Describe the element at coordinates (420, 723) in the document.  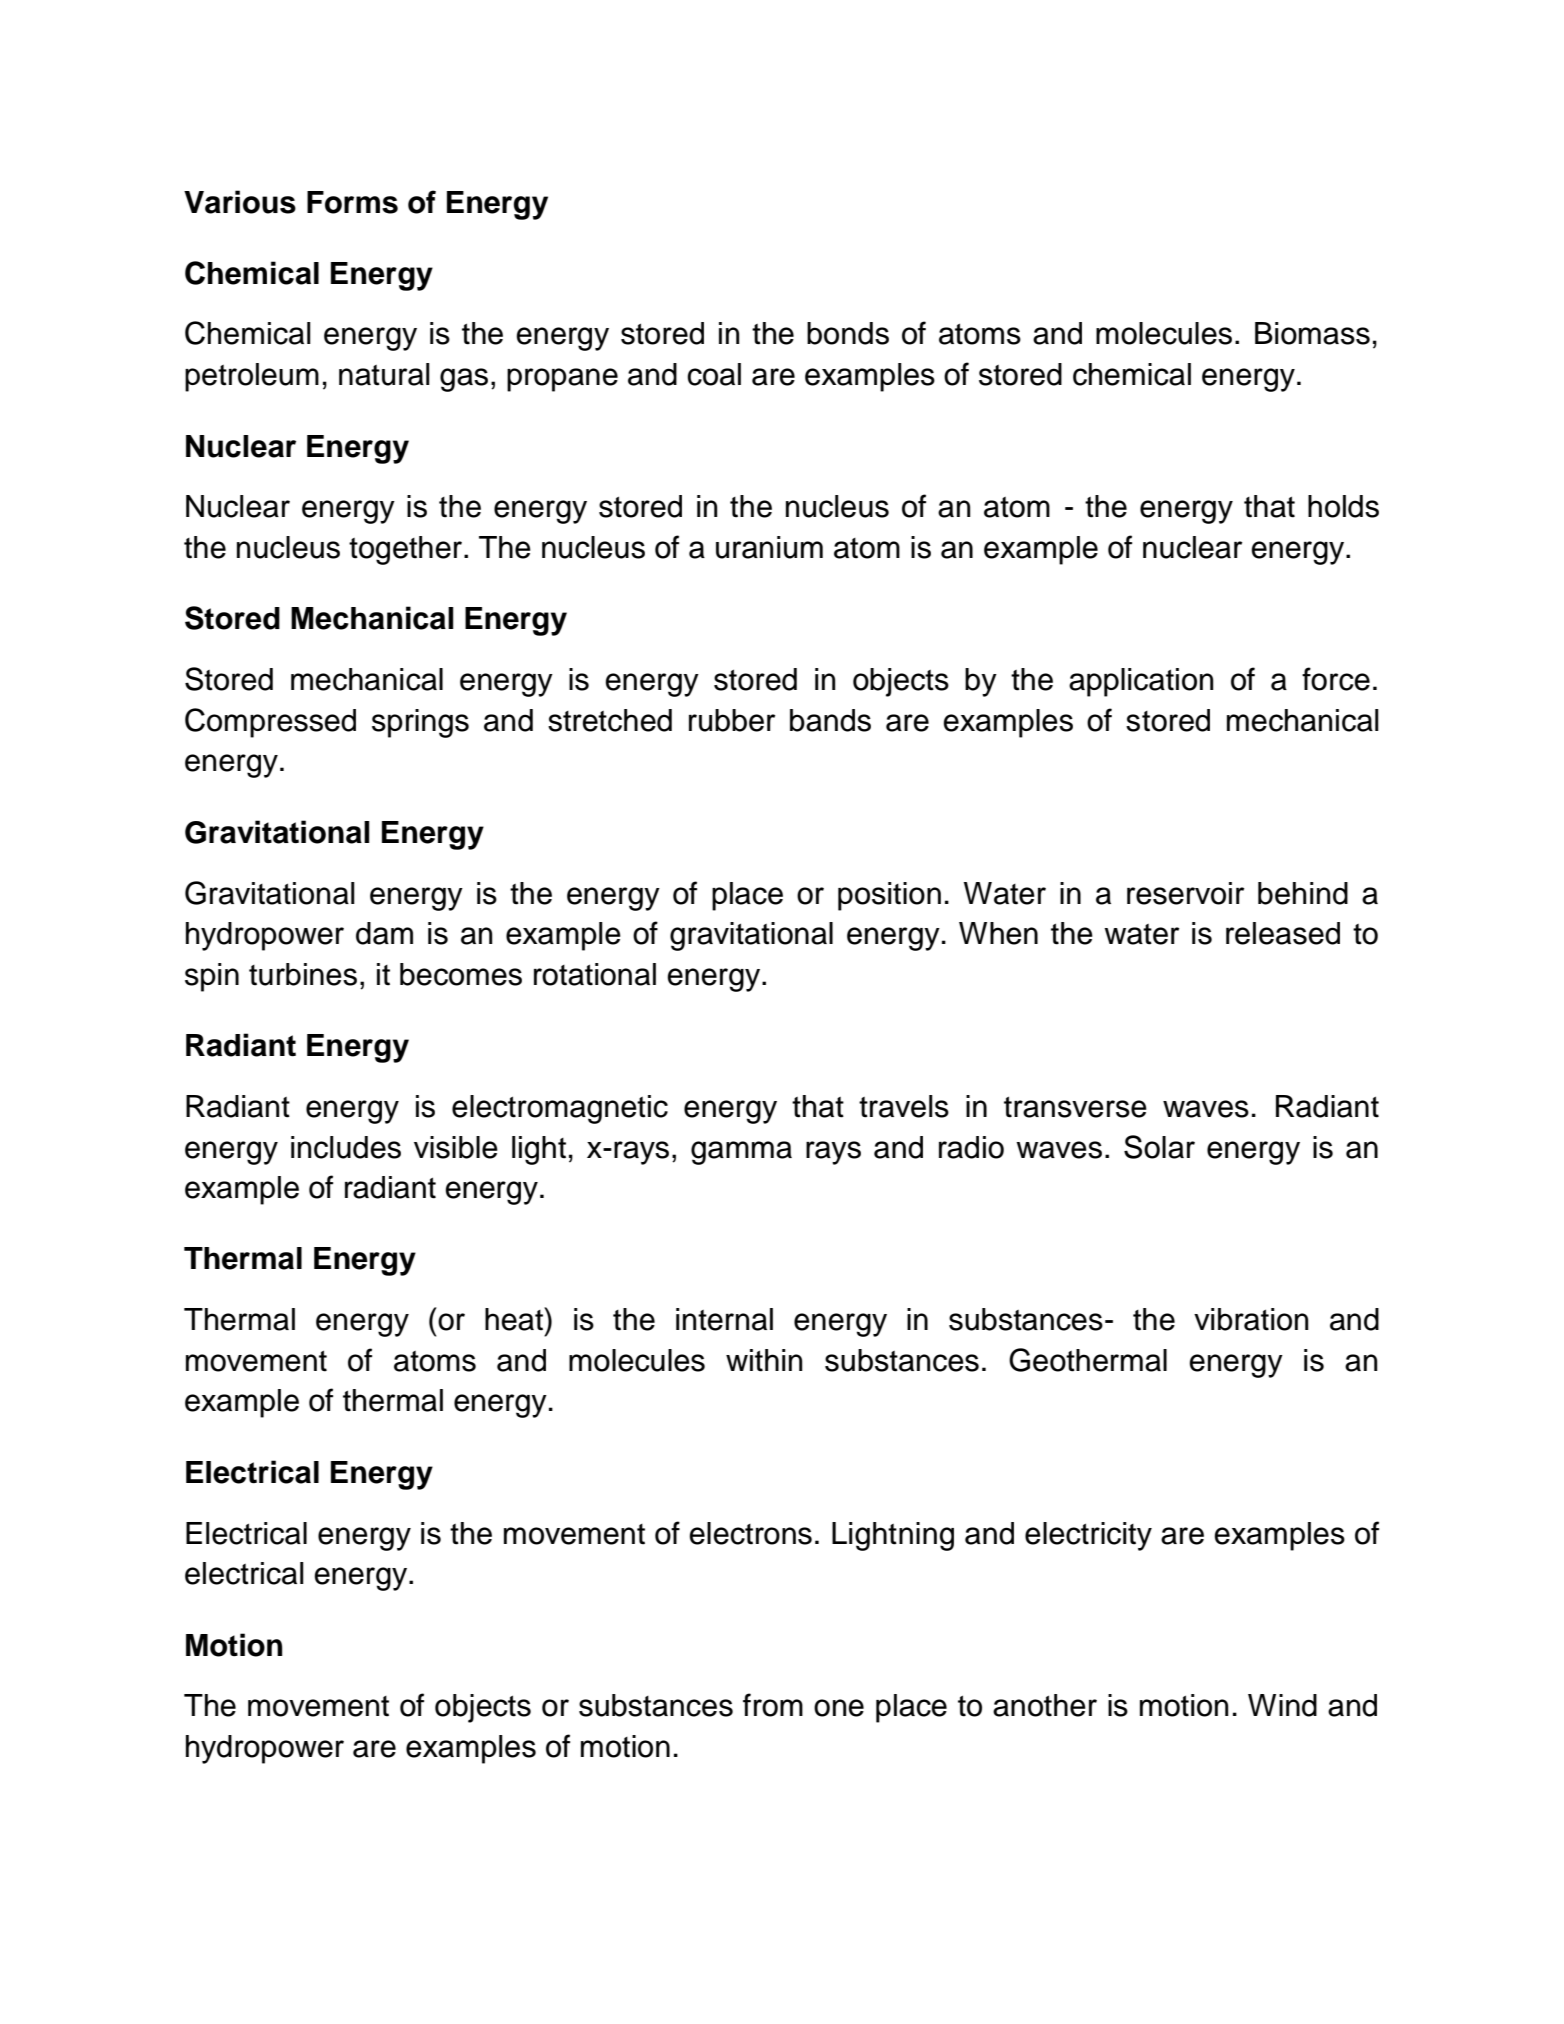
I see `springs` at that location.
